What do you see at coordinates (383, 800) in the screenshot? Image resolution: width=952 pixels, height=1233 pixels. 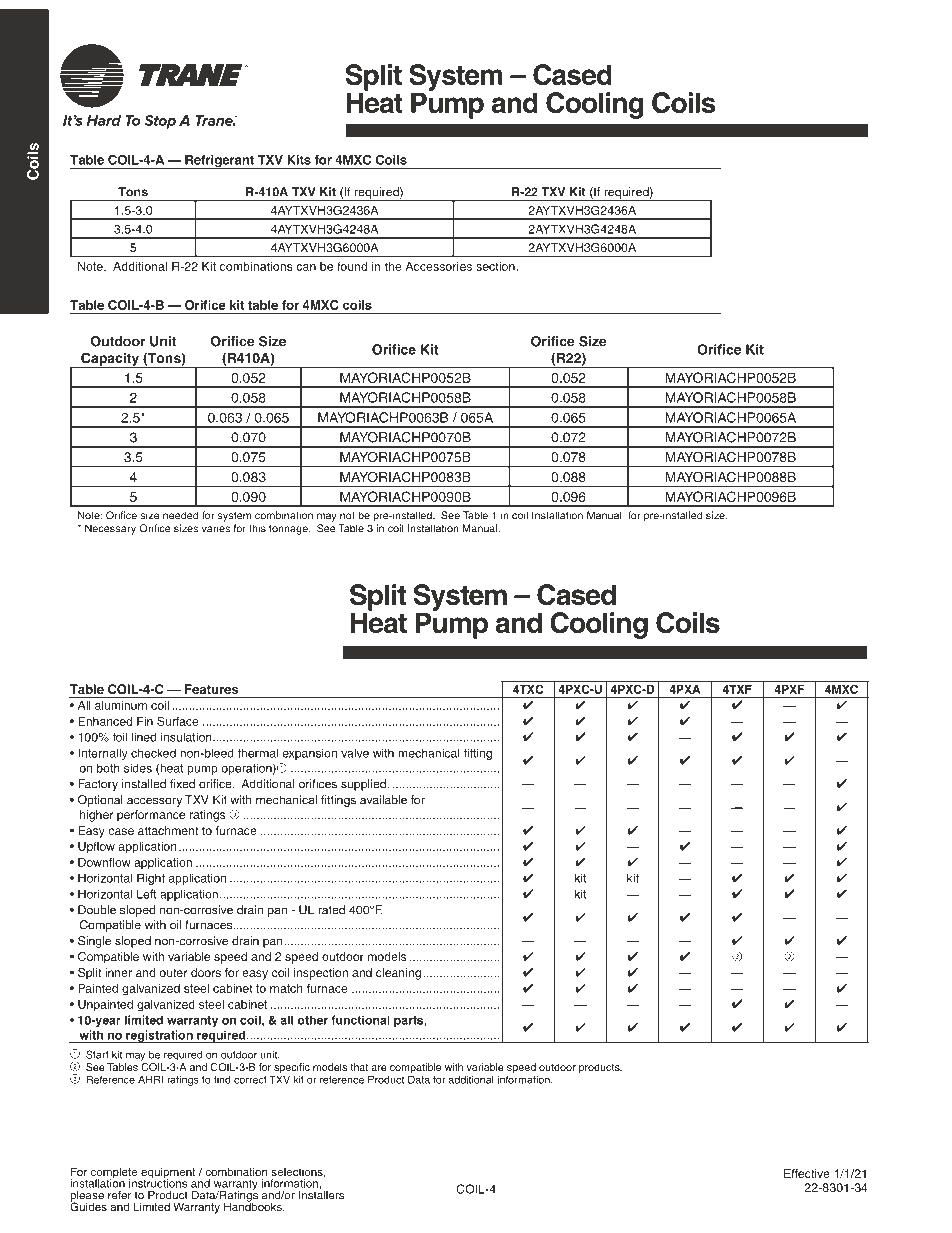 I see `available` at bounding box center [383, 800].
